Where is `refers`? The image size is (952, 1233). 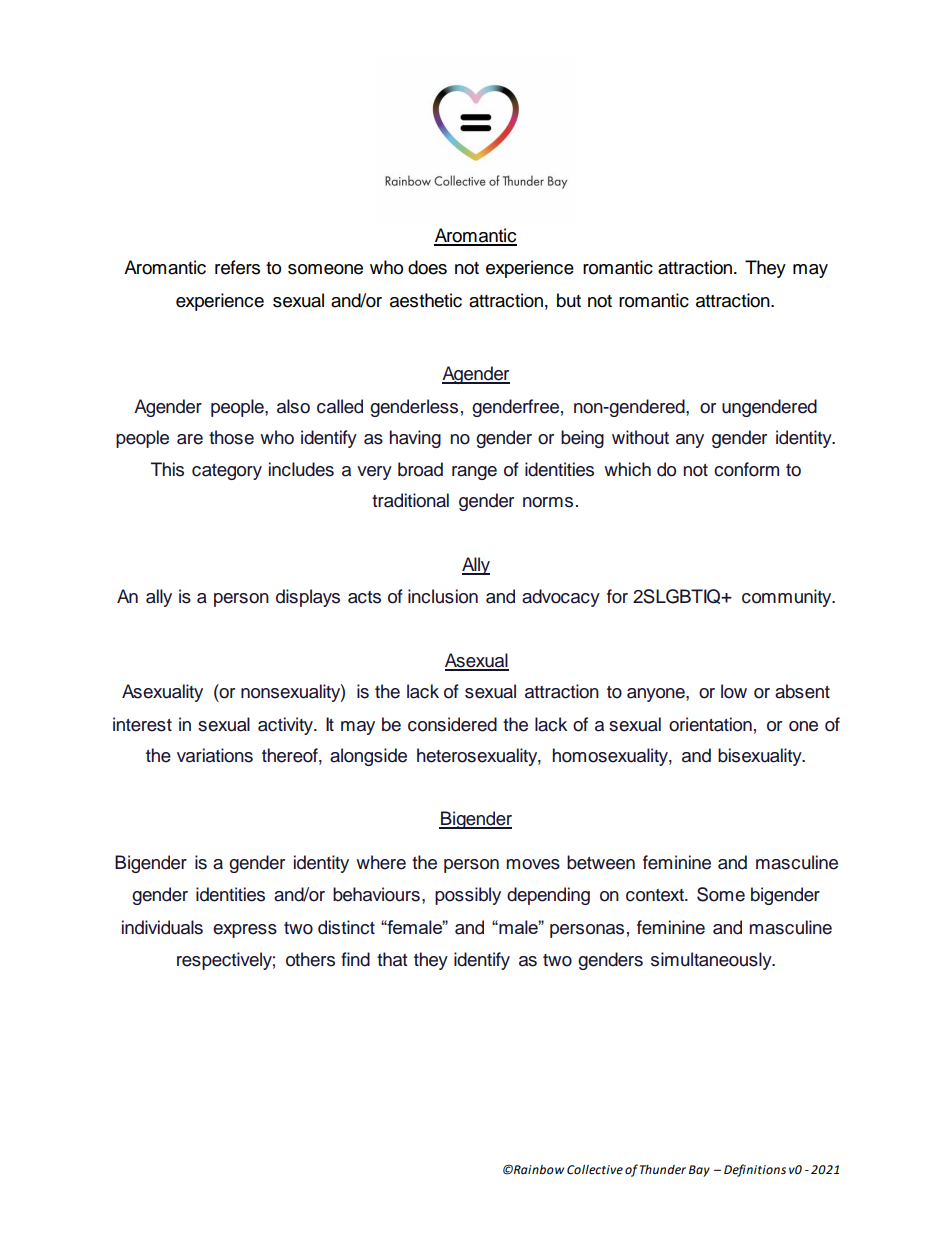 refers is located at coordinates (237, 267).
